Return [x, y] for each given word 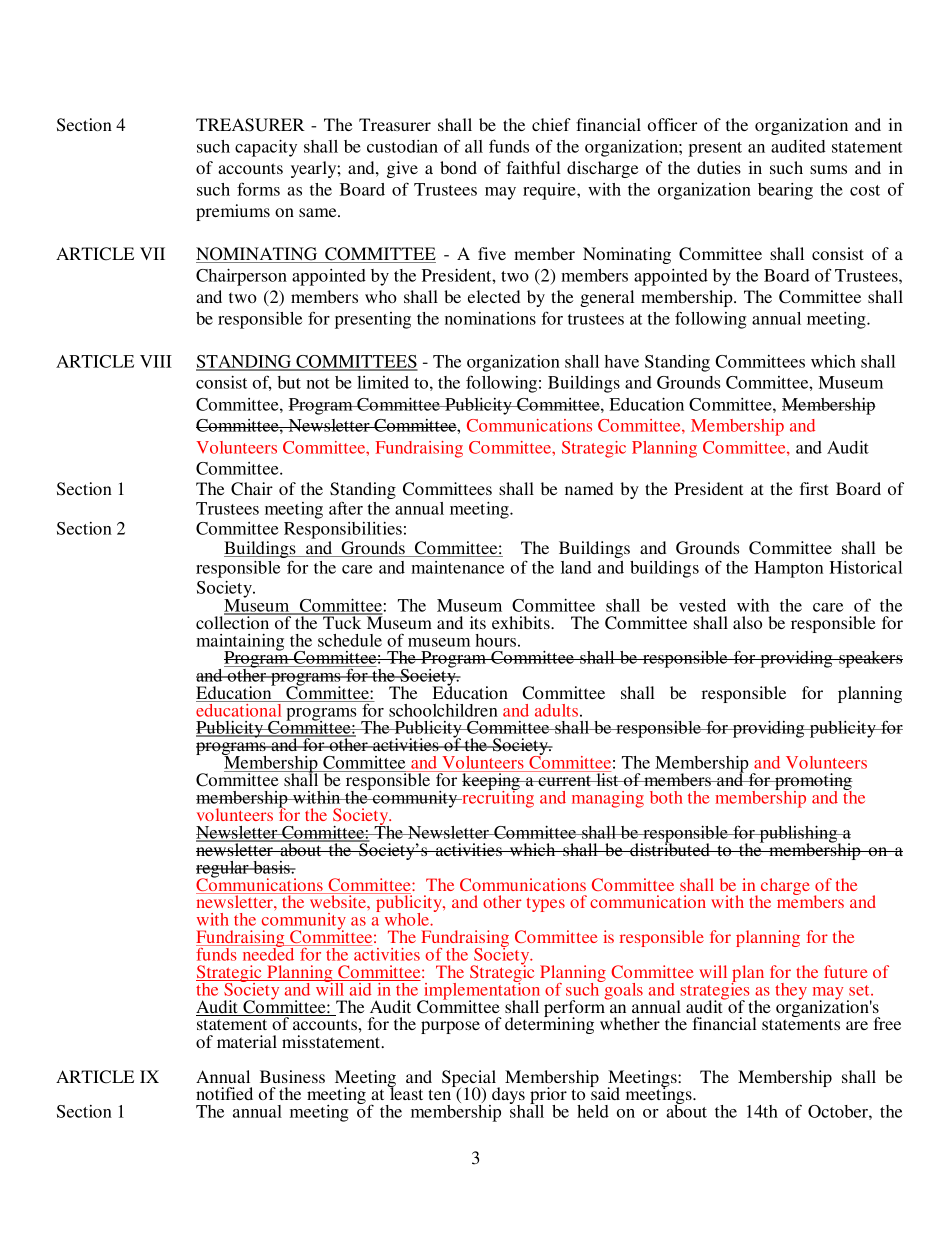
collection [234, 621]
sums [828, 169]
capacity [266, 148]
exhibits [522, 622]
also [747, 622]
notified [224, 1093]
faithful [533, 167]
